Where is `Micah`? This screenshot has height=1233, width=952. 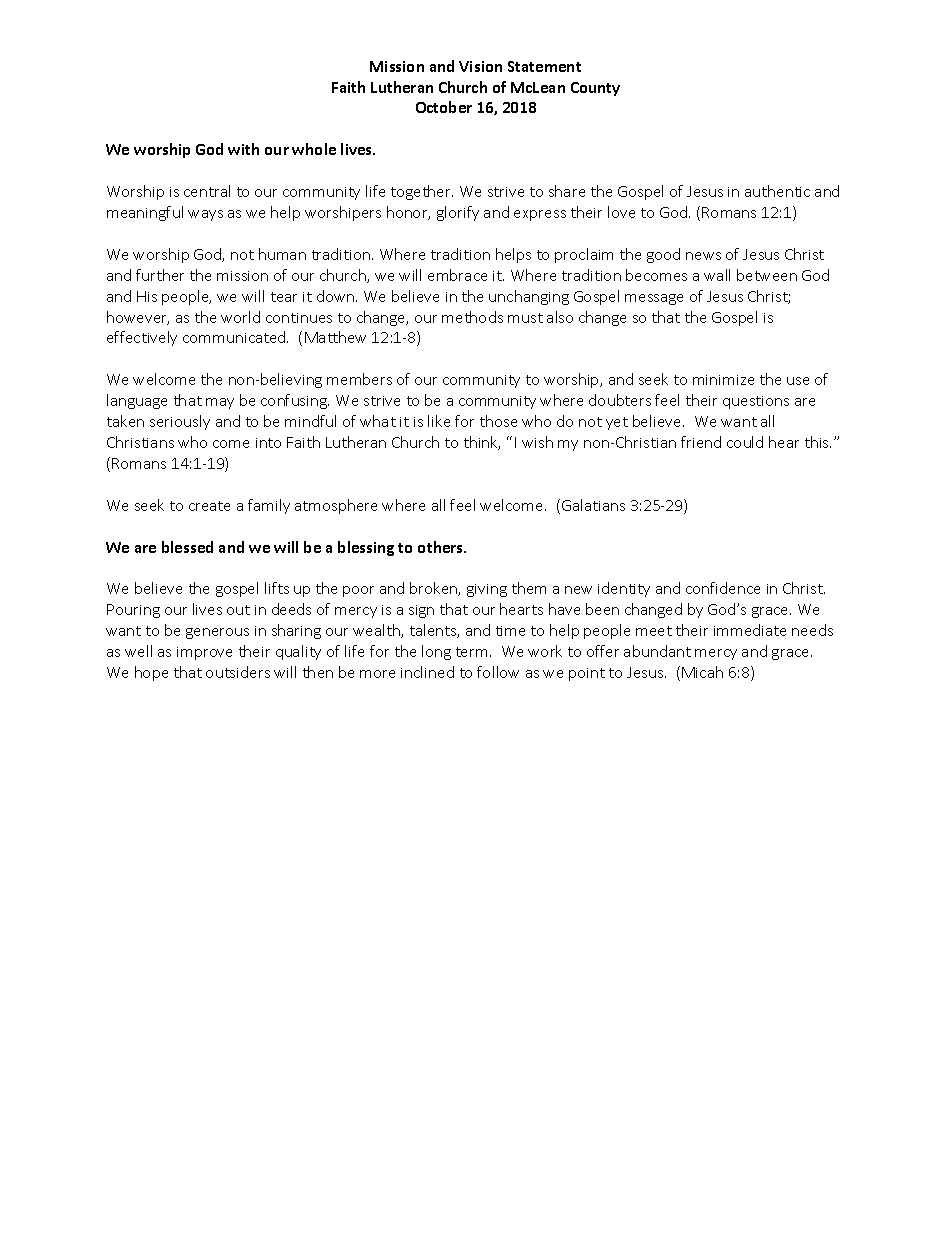
Micah is located at coordinates (702, 672).
